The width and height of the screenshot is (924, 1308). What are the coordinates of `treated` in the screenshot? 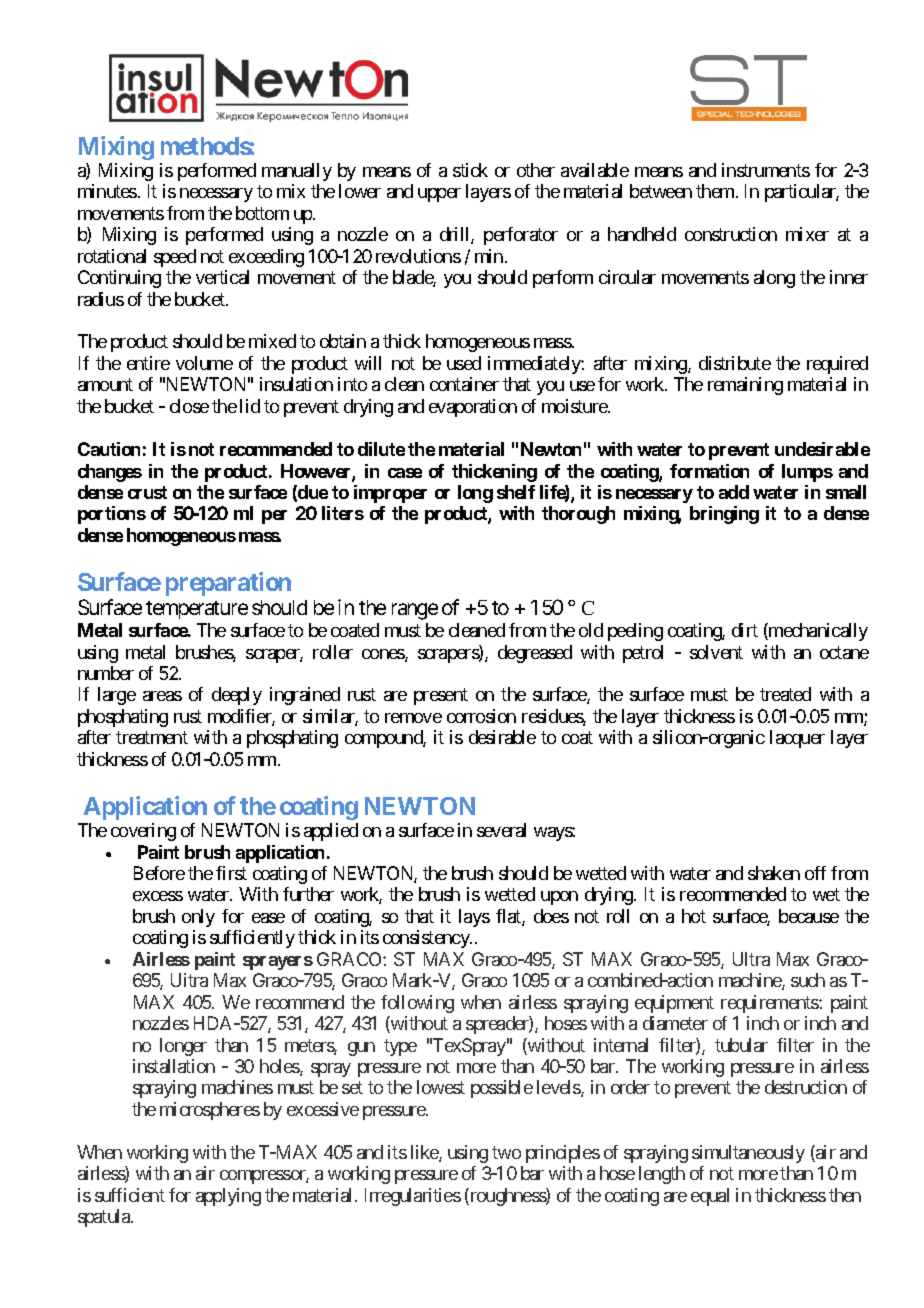 It's located at (785, 694).
